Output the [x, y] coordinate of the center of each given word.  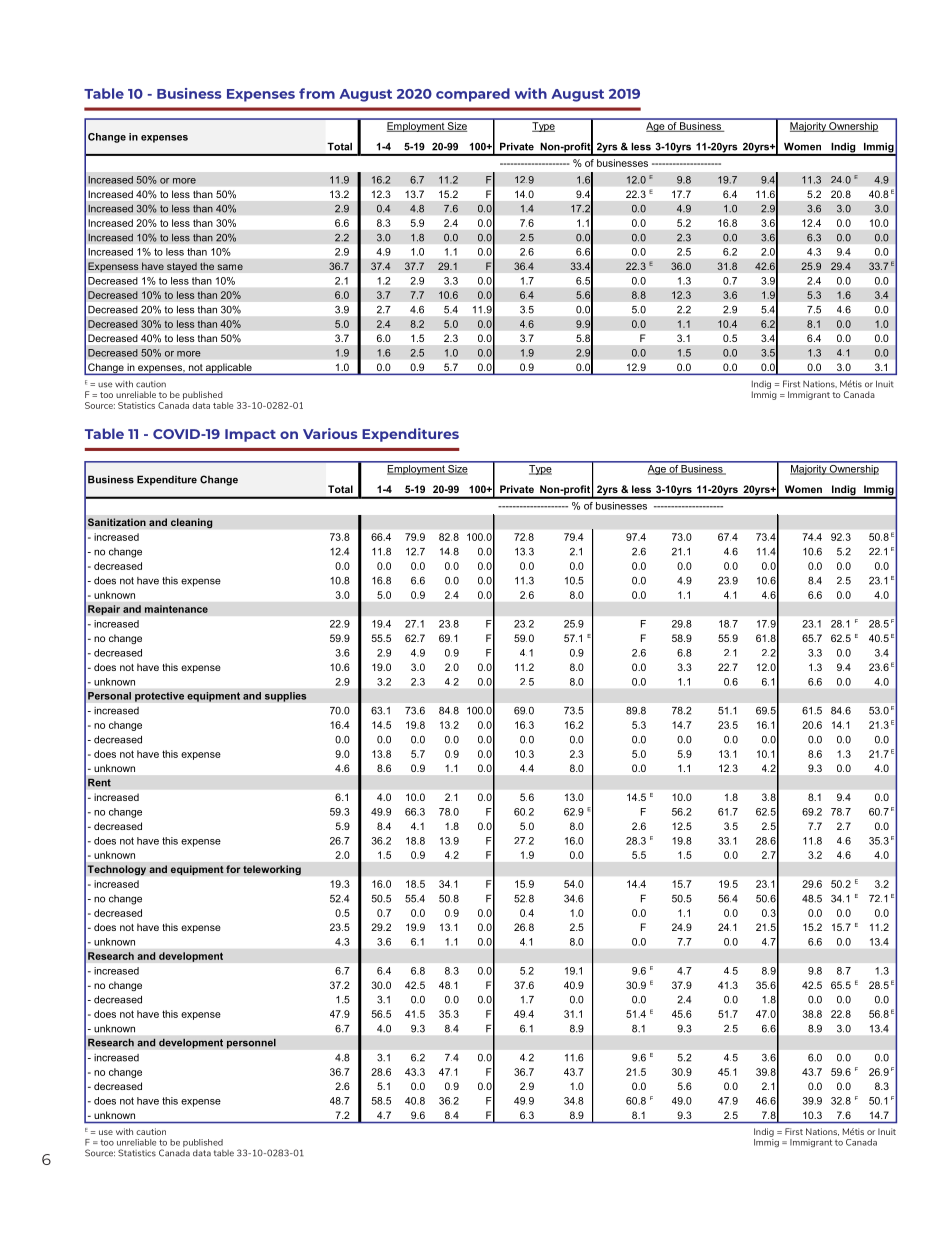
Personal [109, 696]
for [233, 869]
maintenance [176, 609]
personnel [251, 1043]
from [317, 93]
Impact [250, 435]
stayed [182, 267]
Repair [104, 610]
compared [473, 95]
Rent [99, 782]
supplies [286, 697]
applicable [229, 369]
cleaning [192, 523]
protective [159, 697]
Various [330, 433]
